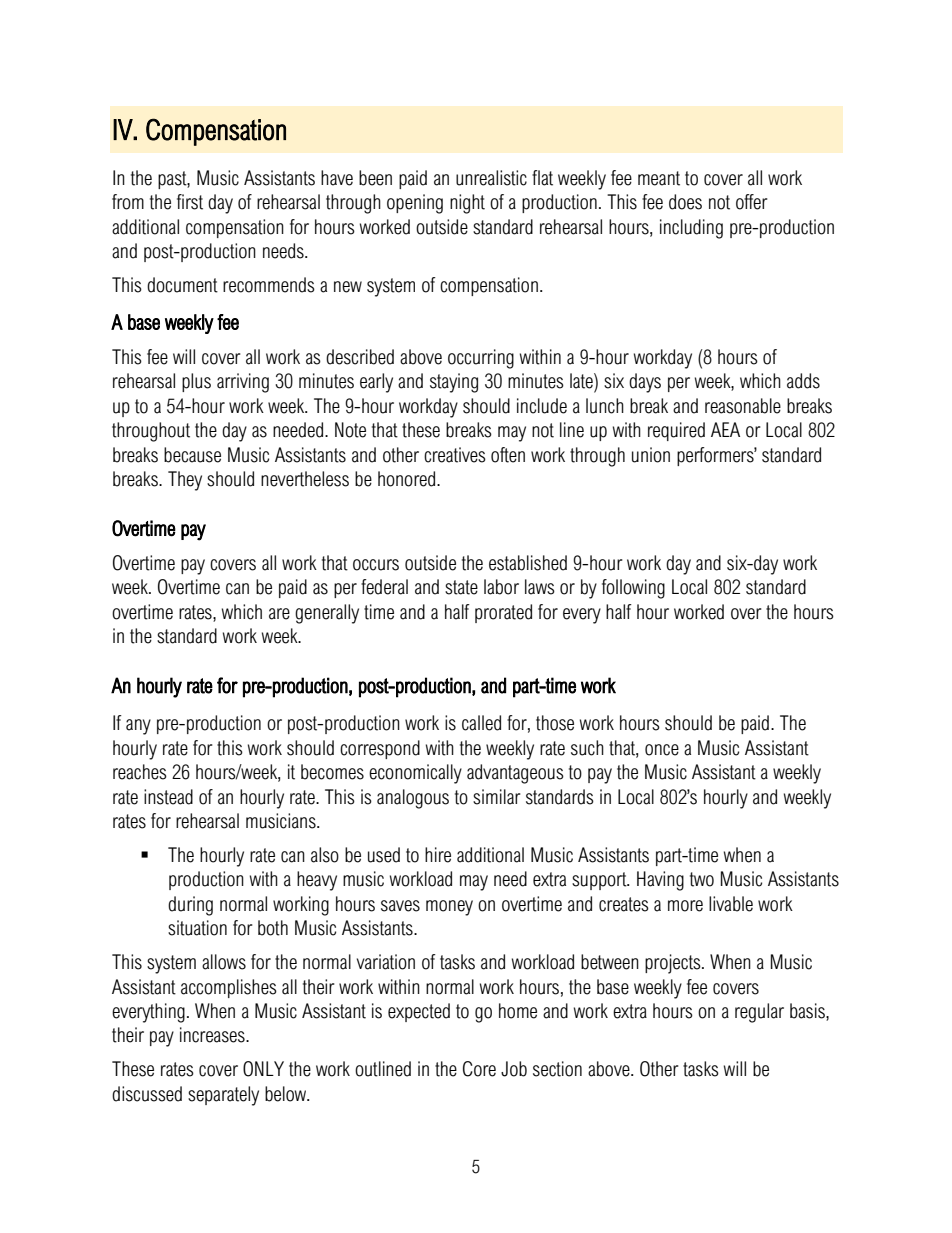 The height and width of the screenshot is (1233, 952). I want to click on regular, so click(759, 1013).
